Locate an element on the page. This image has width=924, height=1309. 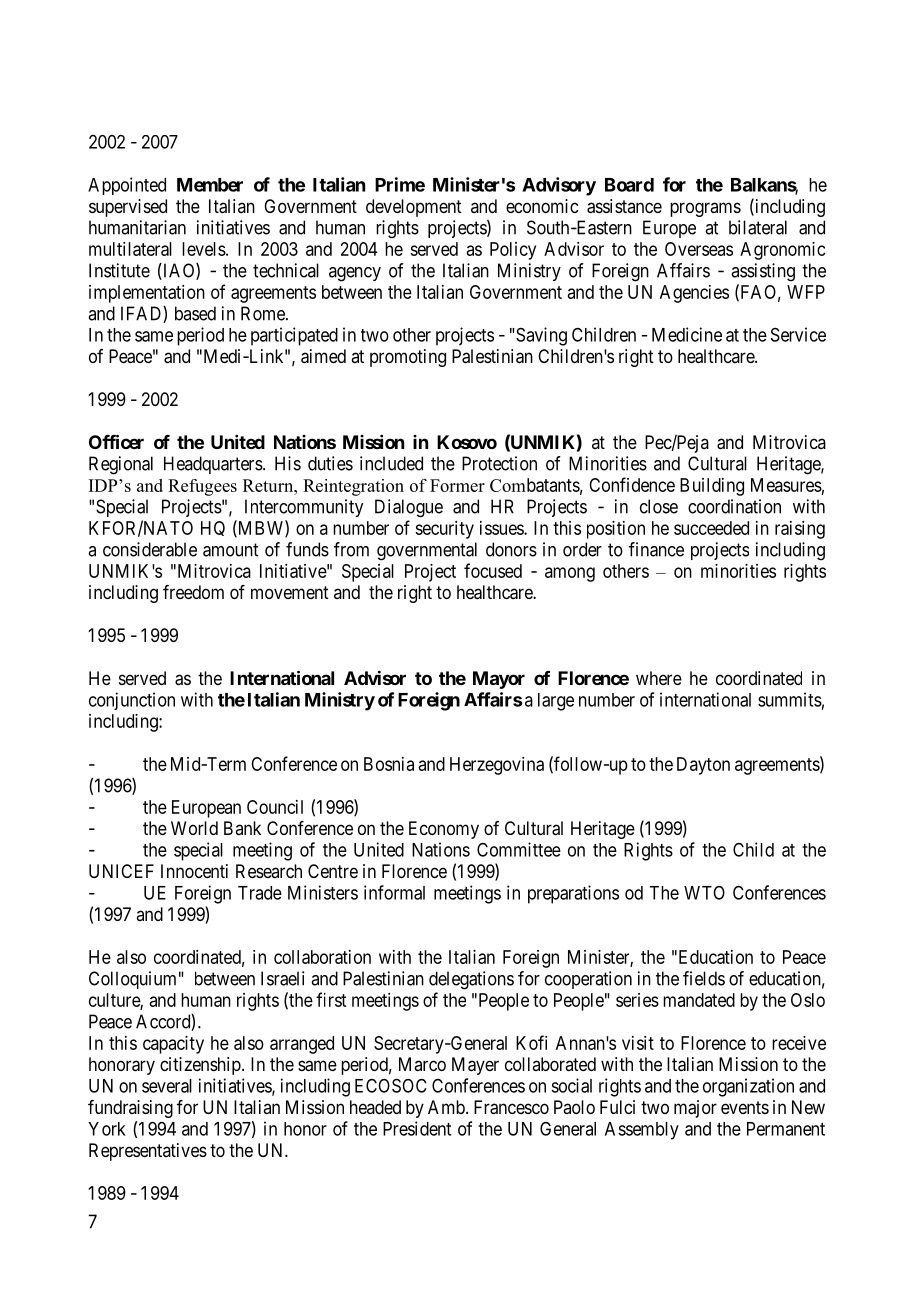
Member is located at coordinates (210, 185).
